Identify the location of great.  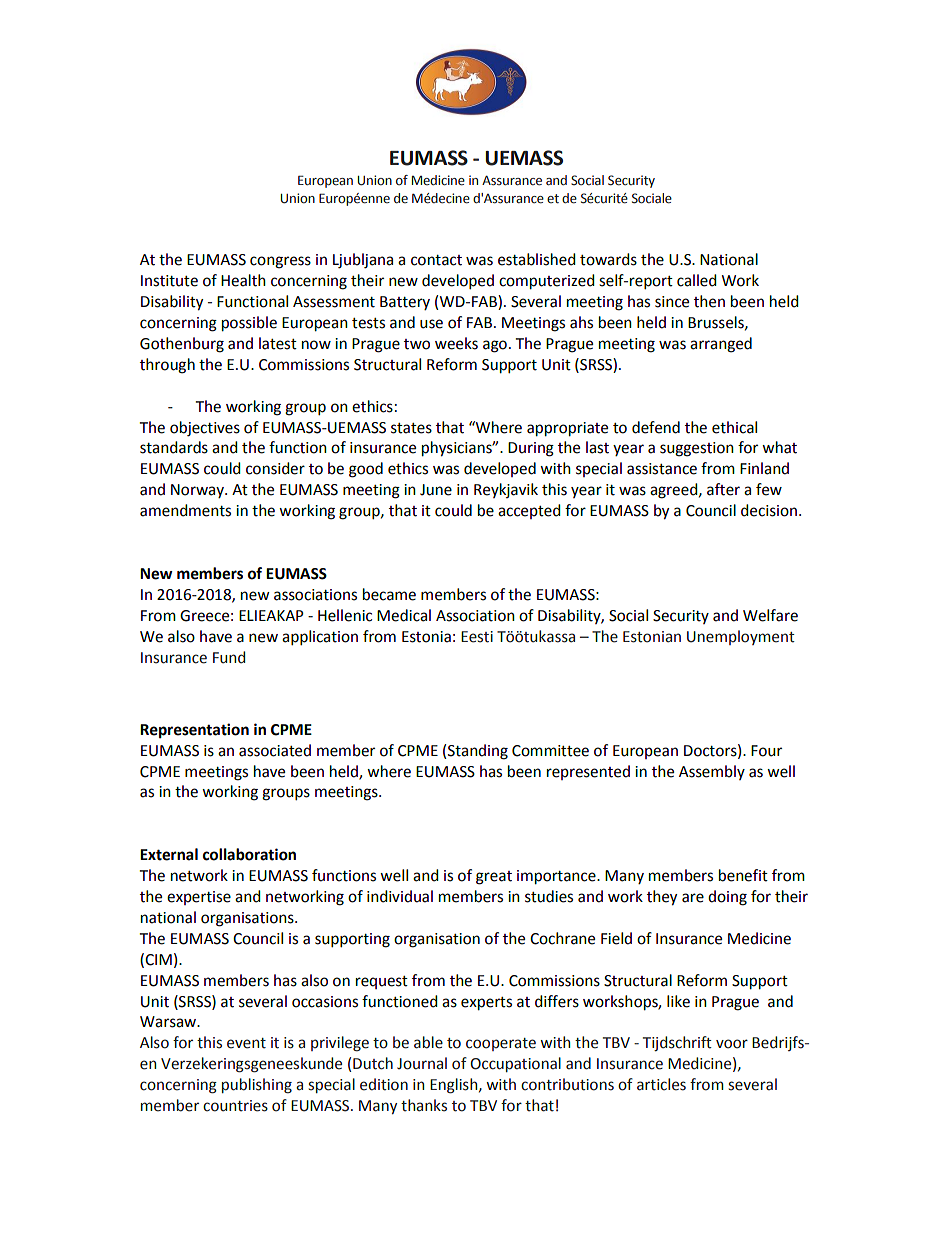
(494, 878).
